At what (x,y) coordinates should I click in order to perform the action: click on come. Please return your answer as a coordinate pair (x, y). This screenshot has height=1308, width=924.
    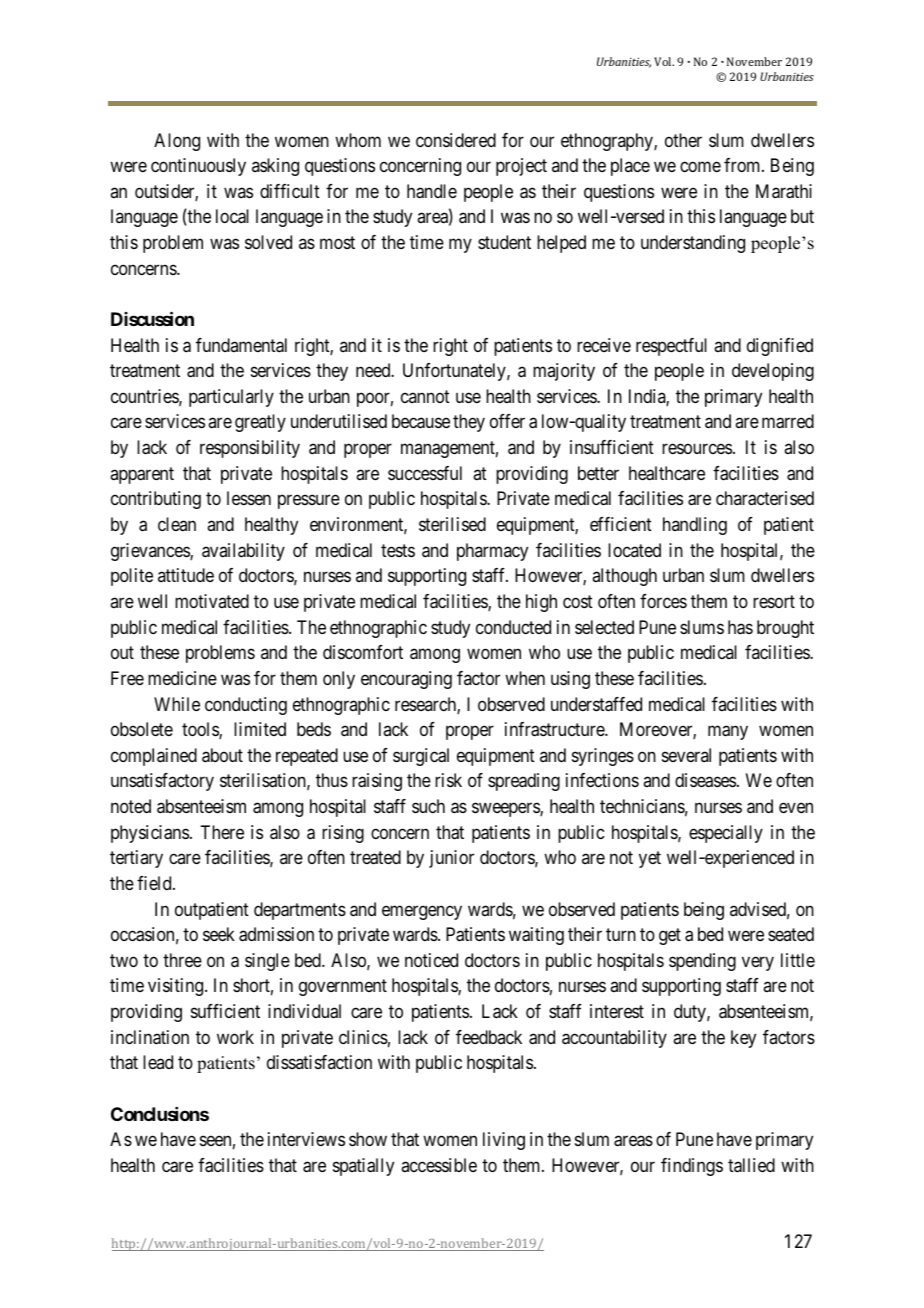
    Looking at the image, I should click on (700, 167).
